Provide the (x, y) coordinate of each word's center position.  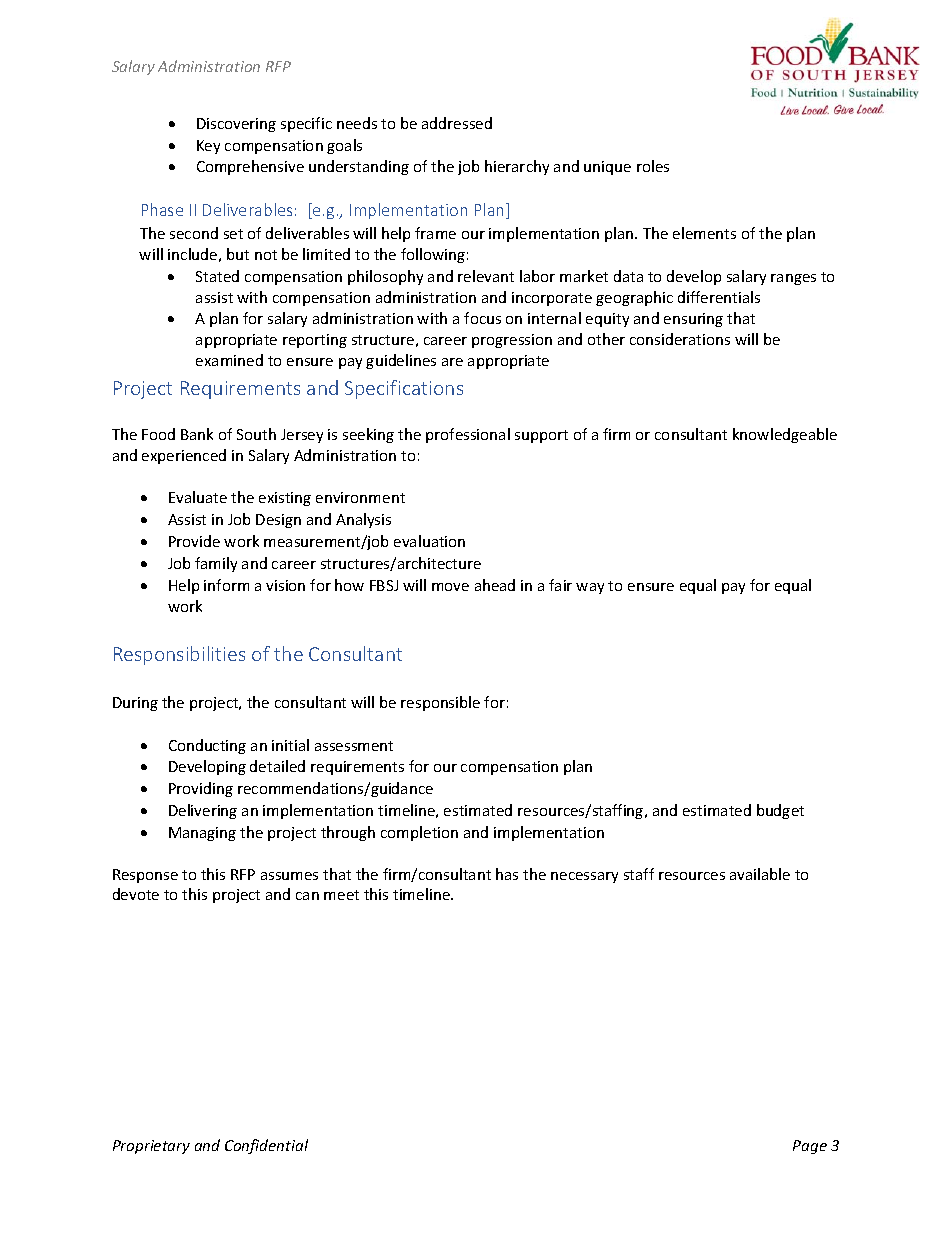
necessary (584, 877)
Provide (194, 541)
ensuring (693, 320)
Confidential (266, 1146)
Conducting (207, 746)
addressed (457, 123)
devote (136, 894)
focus (482, 318)
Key (208, 147)
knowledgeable (785, 435)
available (760, 874)
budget (780, 811)
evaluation (429, 541)
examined (229, 360)
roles (653, 166)
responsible (440, 703)
